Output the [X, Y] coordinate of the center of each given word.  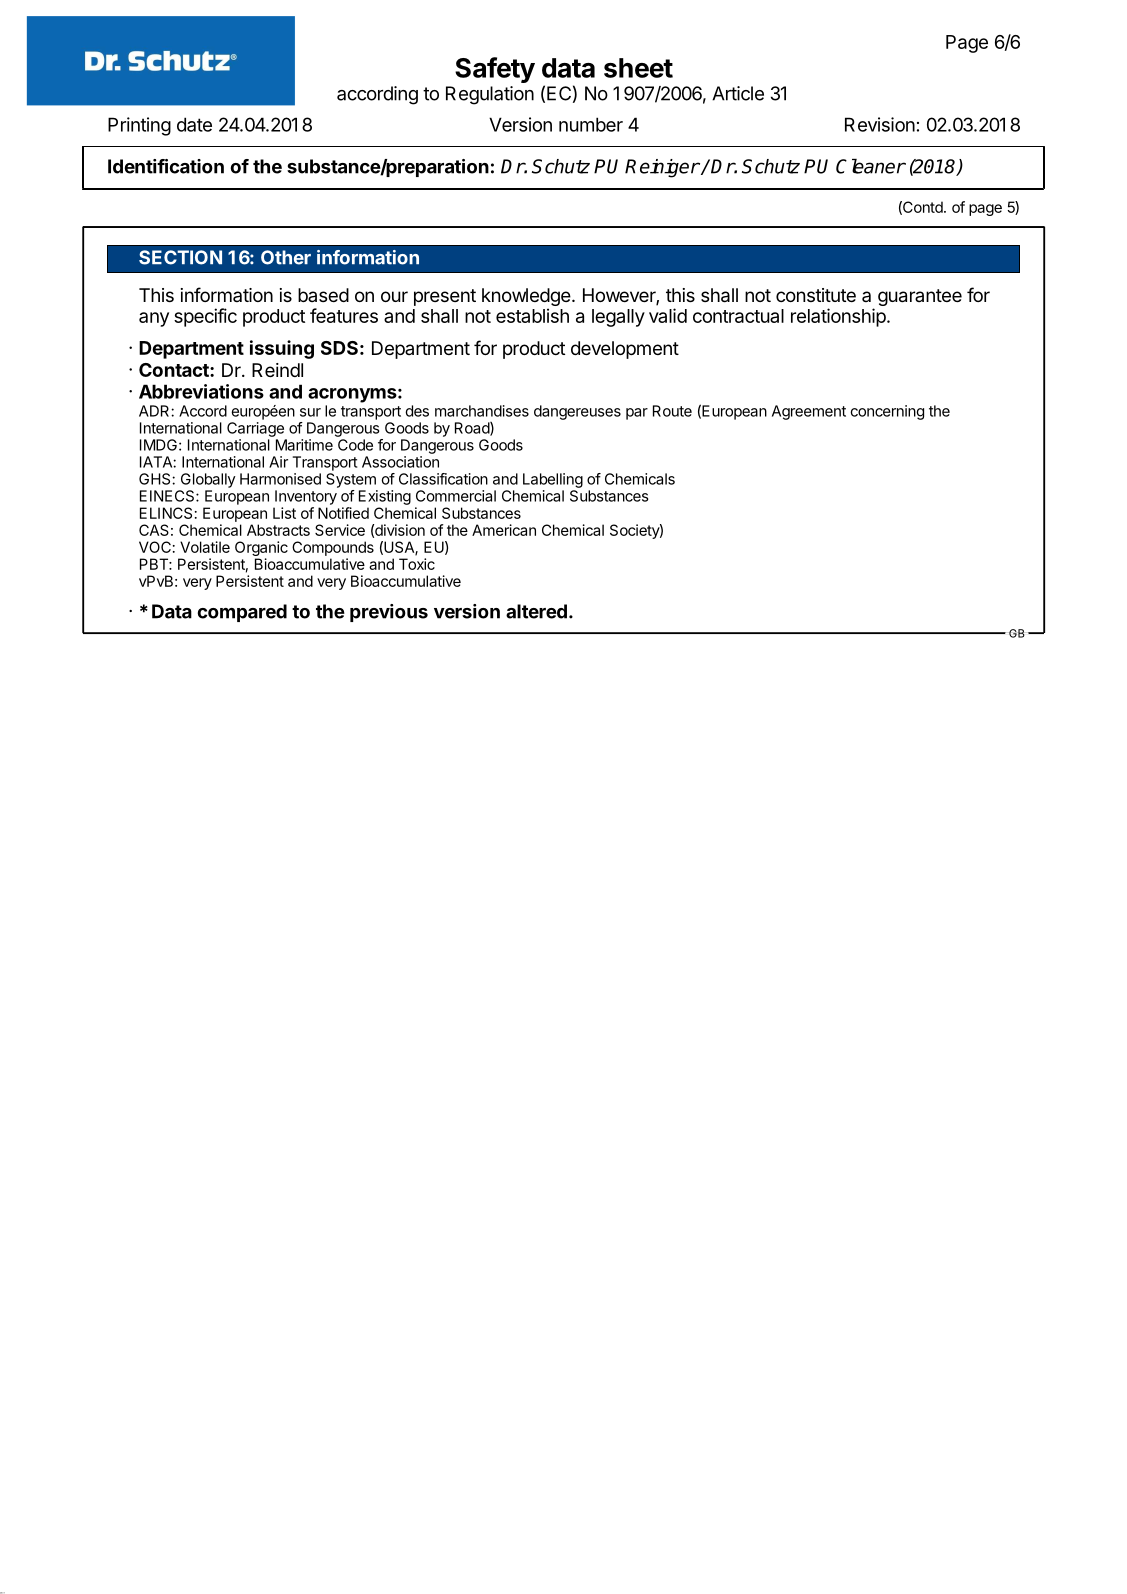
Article [738, 93]
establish [532, 315]
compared [242, 613]
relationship [839, 317]
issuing [282, 349]
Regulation [490, 95]
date [194, 124]
